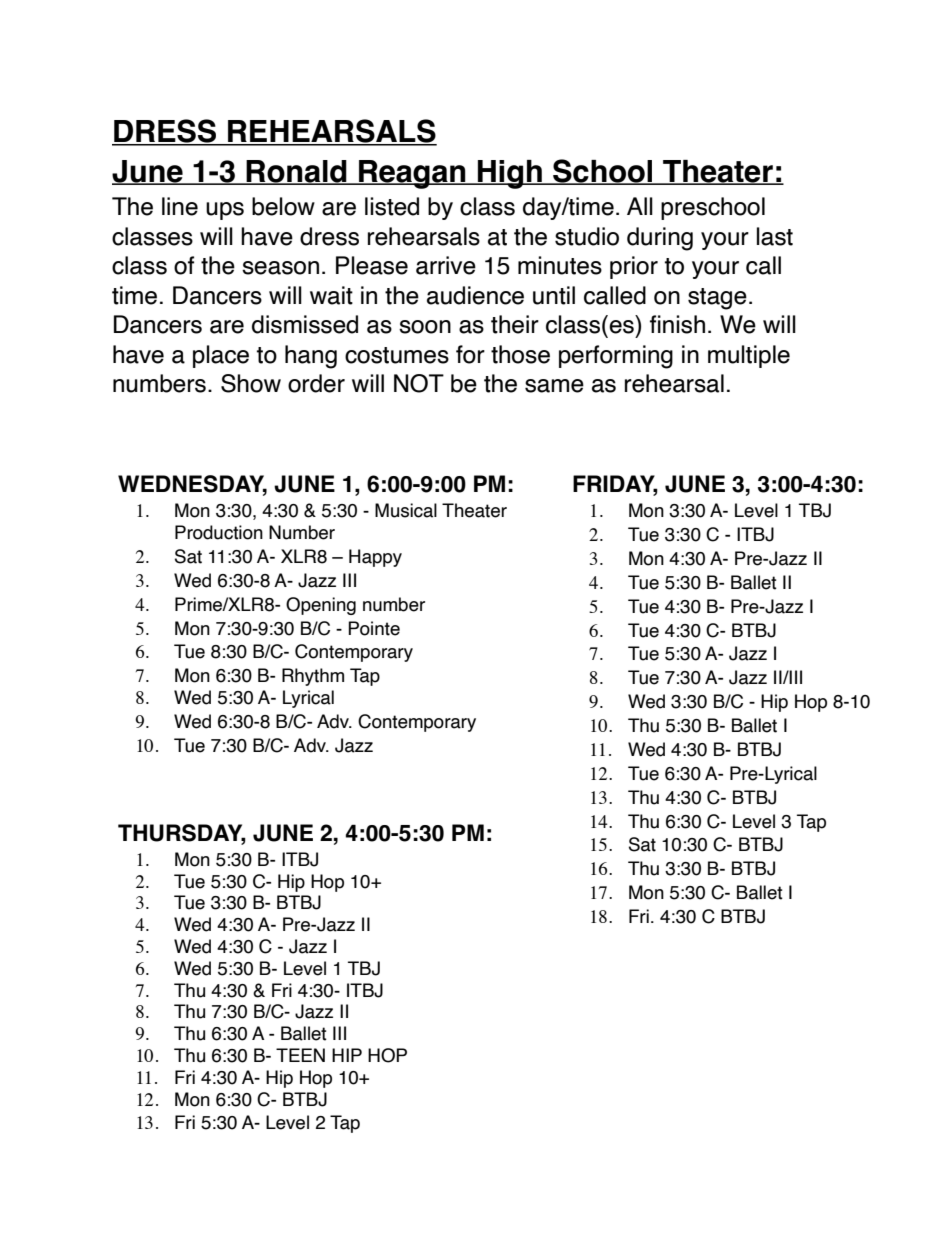  I want to click on NOT, so click(419, 383).
